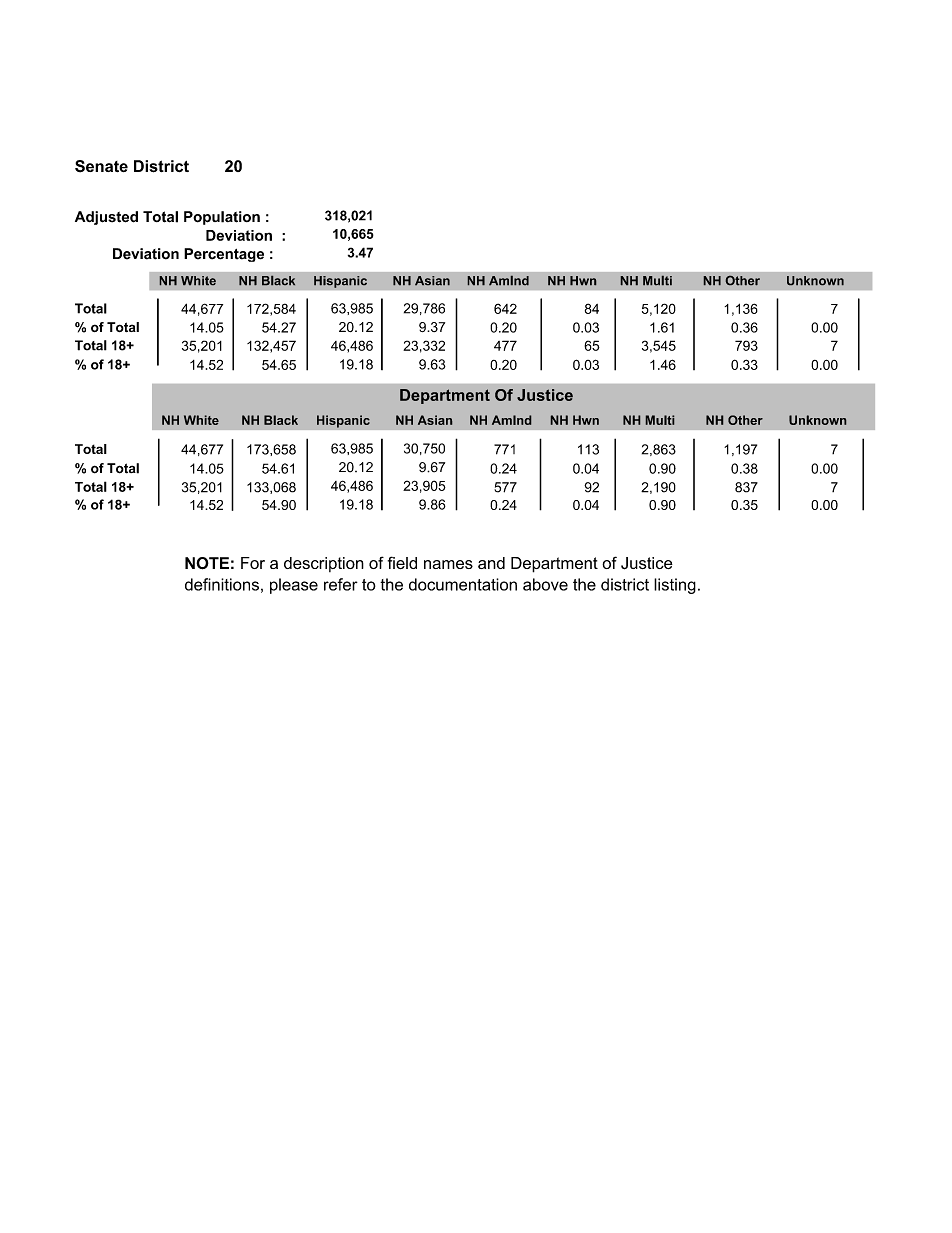 The height and width of the screenshot is (1233, 952). I want to click on above, so click(545, 584).
